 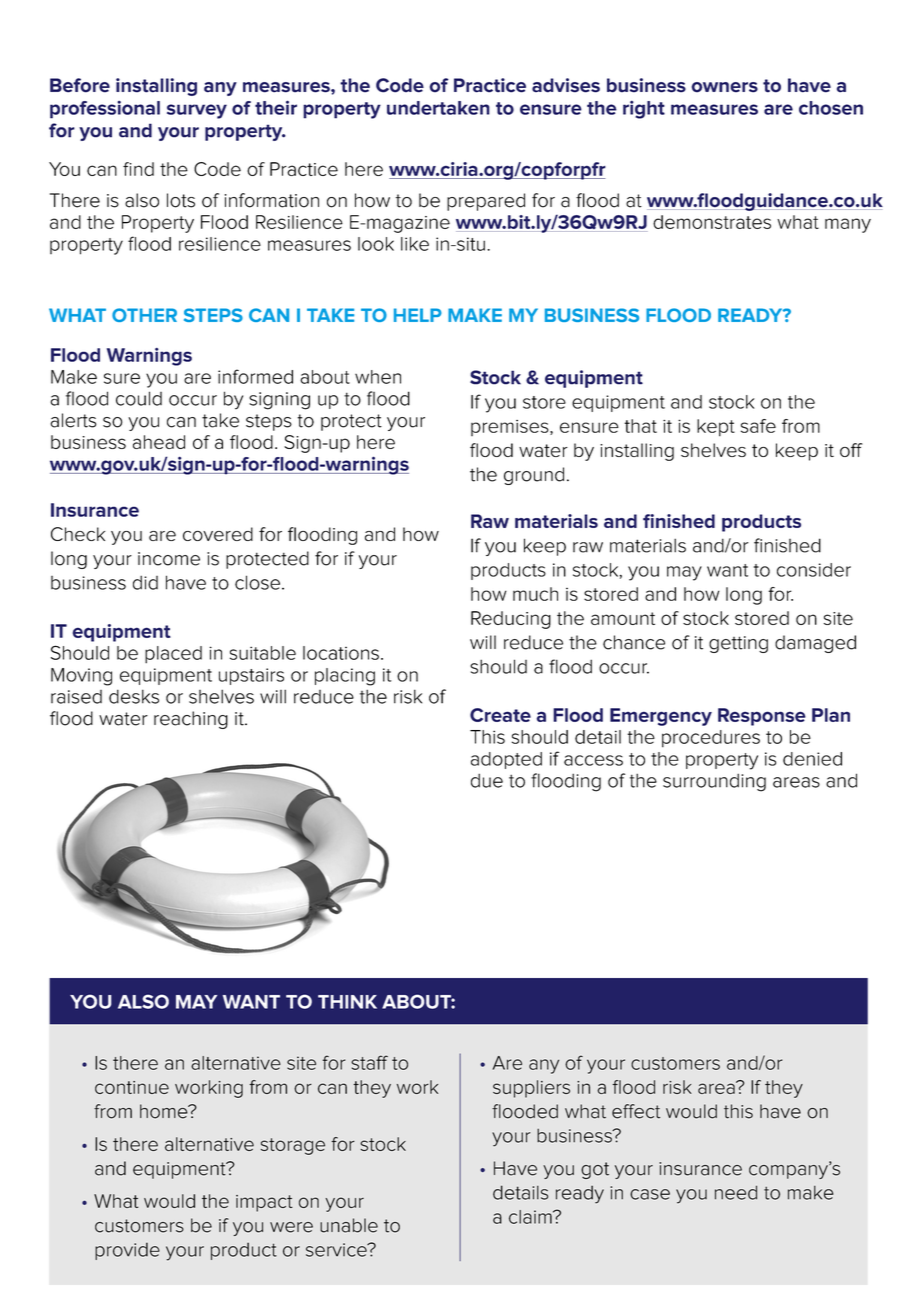 I want to click on provide, so click(x=127, y=1251).
